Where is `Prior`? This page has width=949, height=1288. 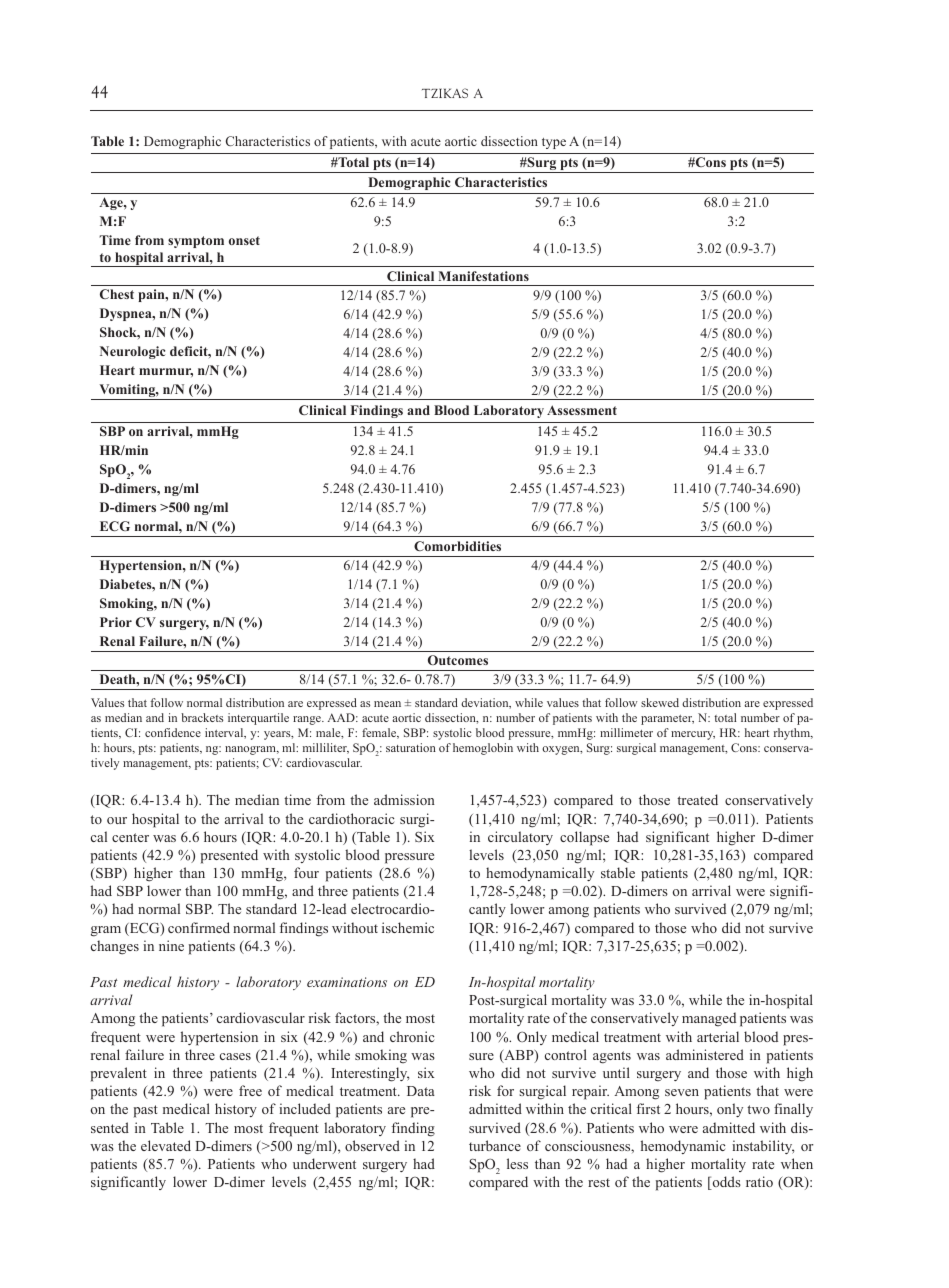
Prior is located at coordinates (116, 622).
